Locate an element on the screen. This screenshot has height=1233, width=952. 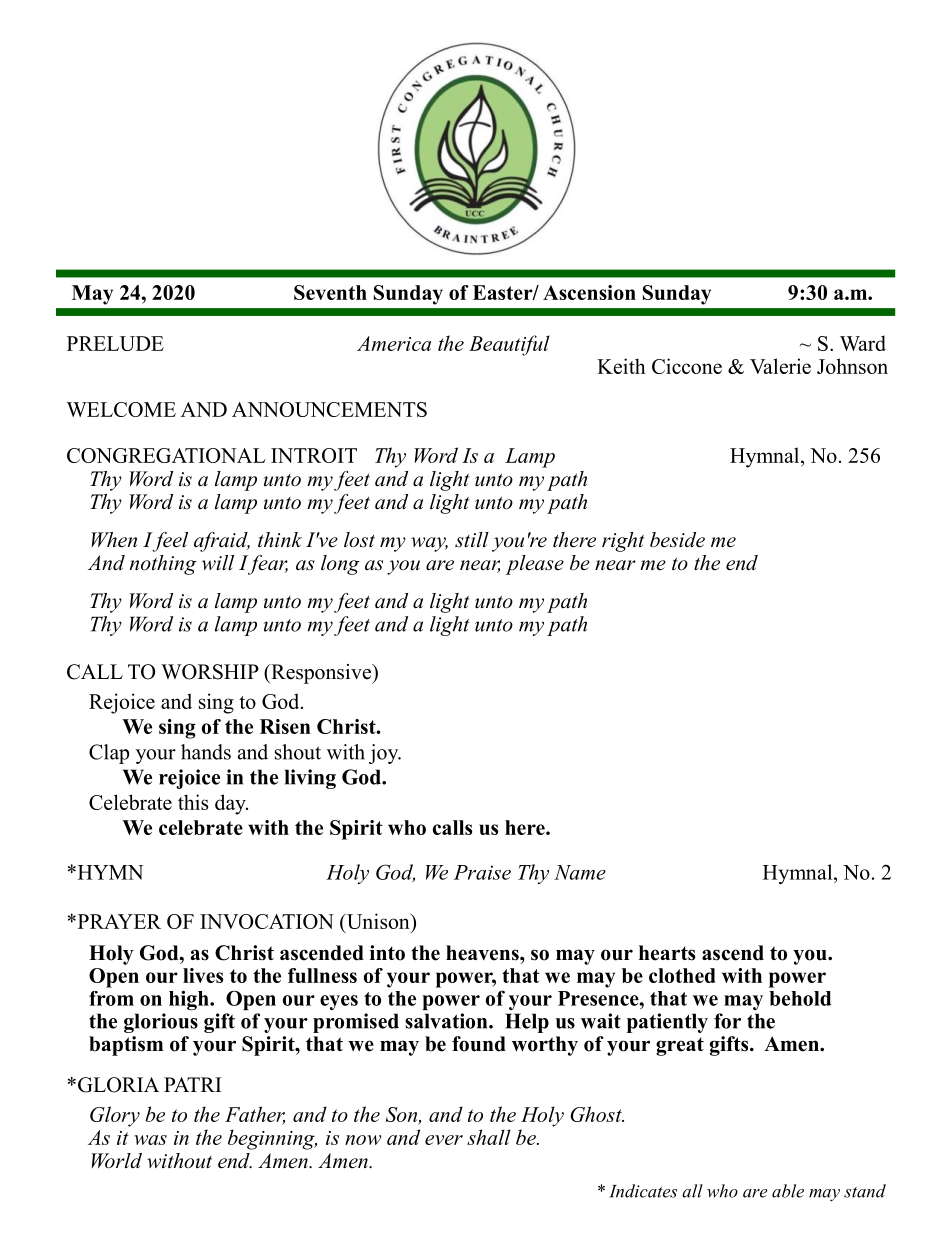
Praise is located at coordinates (482, 872).
